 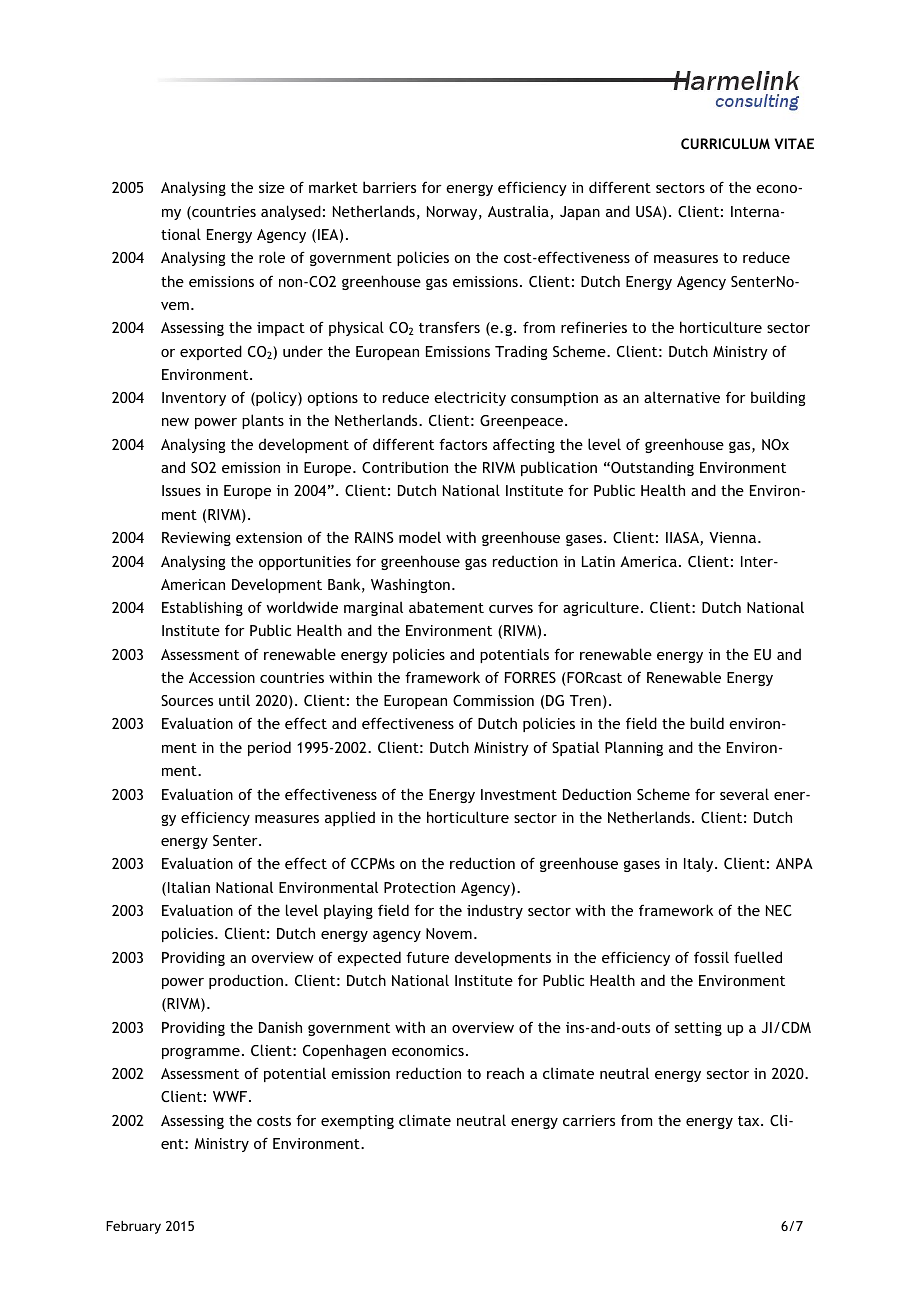 What do you see at coordinates (133, 1227) in the screenshot?
I see `February` at bounding box center [133, 1227].
